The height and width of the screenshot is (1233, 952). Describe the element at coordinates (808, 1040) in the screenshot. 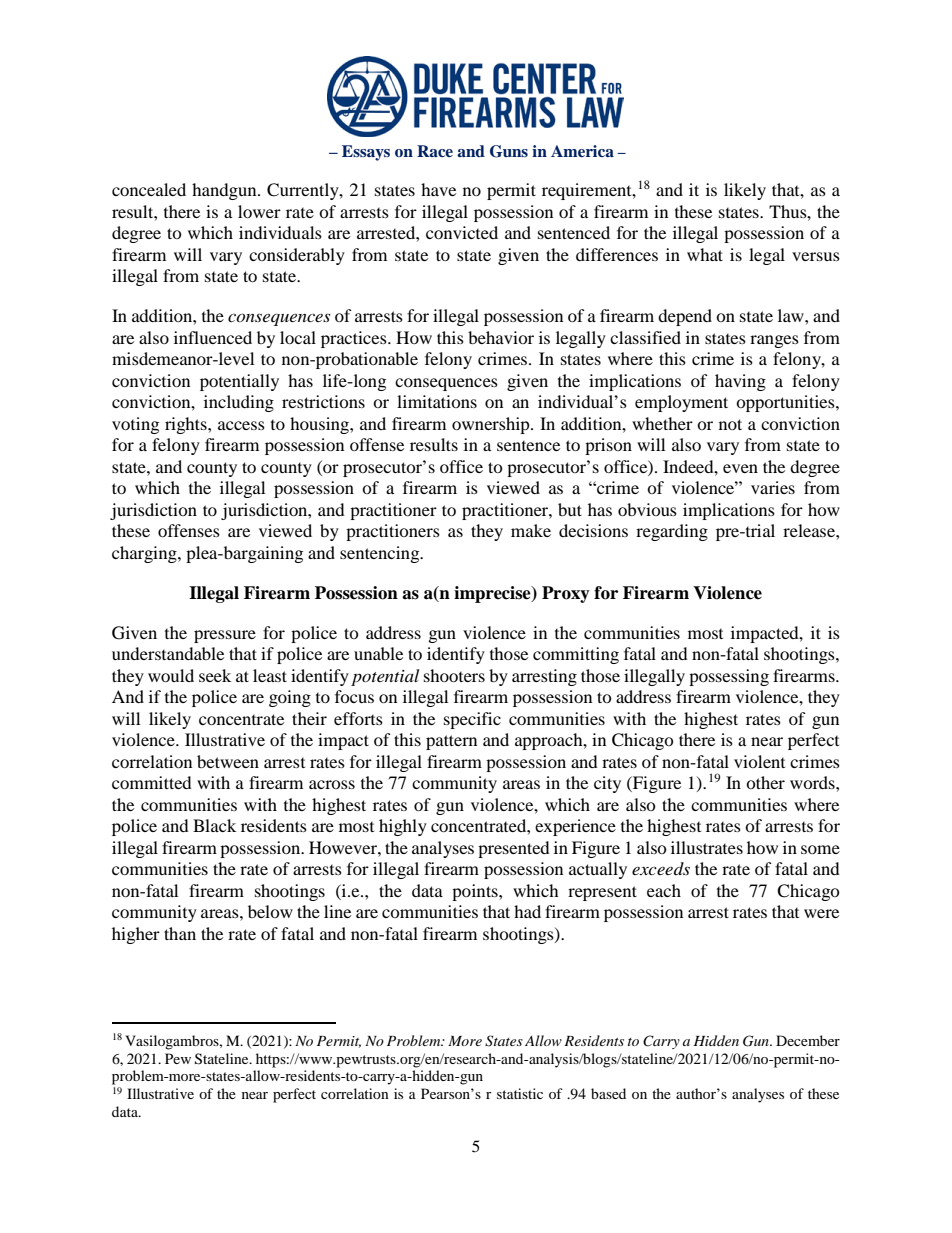

I see `December` at that location.
